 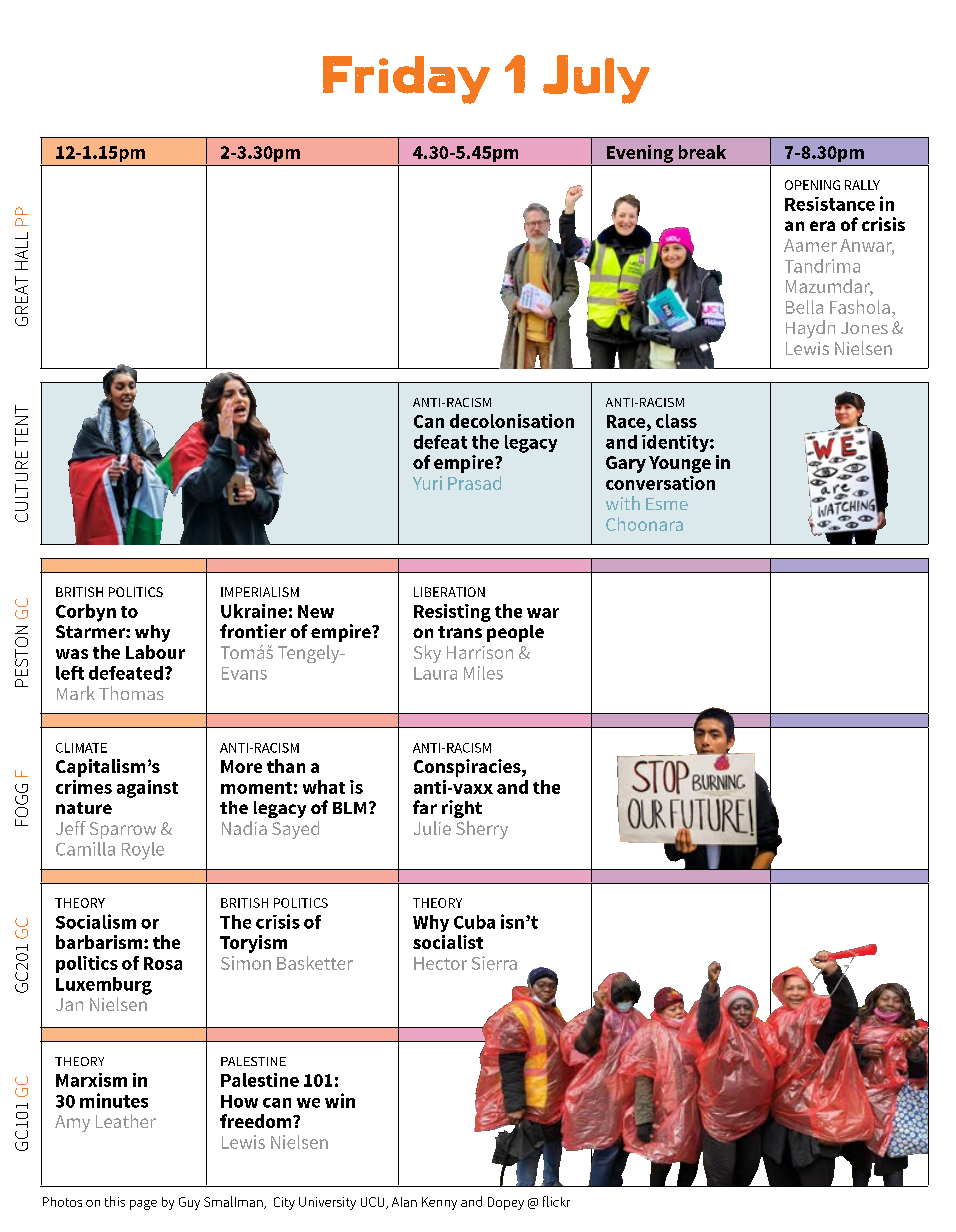 I want to click on Friday, so click(x=406, y=80).
